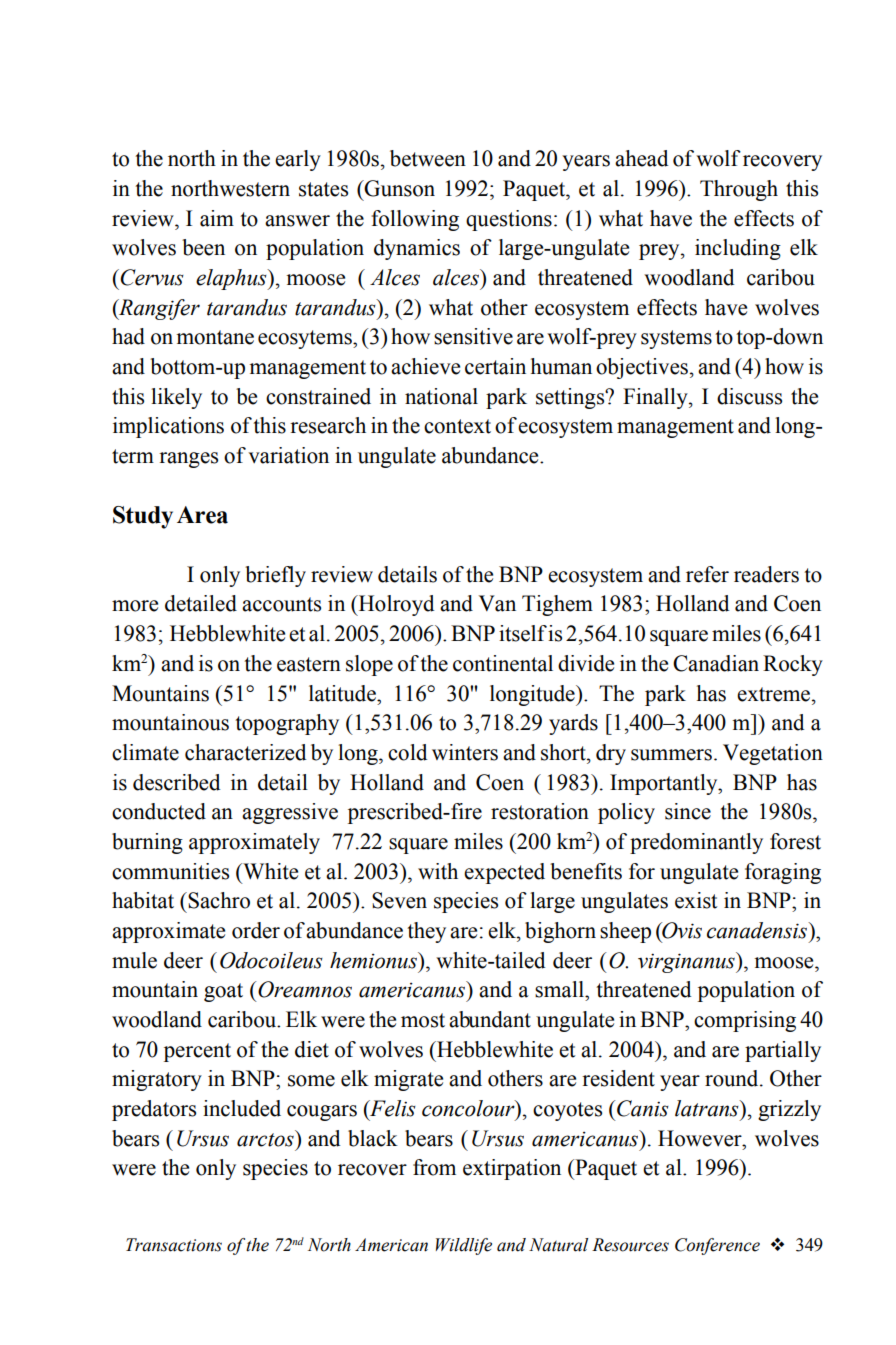  Describe the element at coordinates (707, 574) in the screenshot. I see `refer` at that location.
